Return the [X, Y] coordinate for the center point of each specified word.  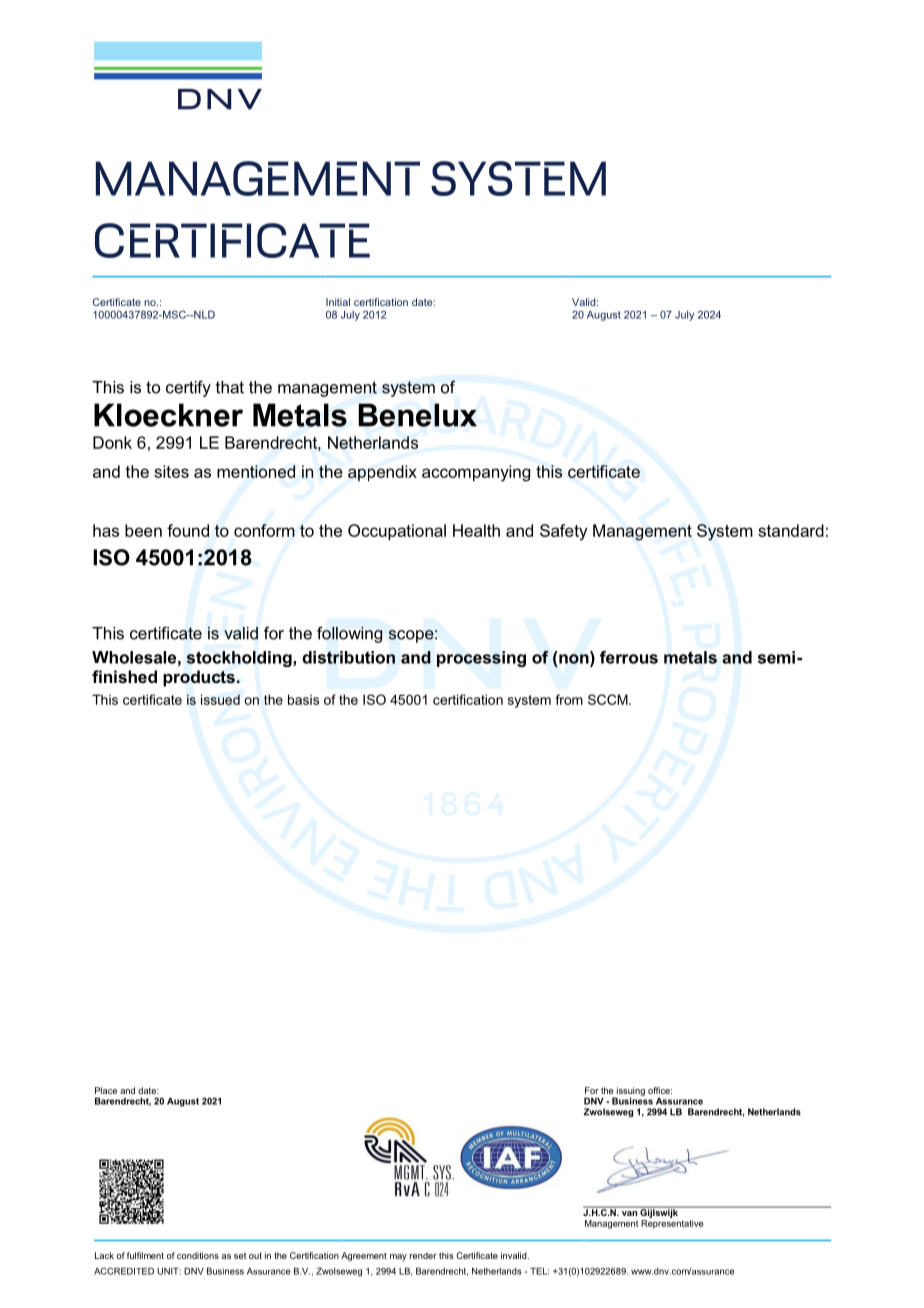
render [423, 1255]
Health [476, 530]
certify [188, 388]
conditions [198, 1255]
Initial [338, 302]
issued [220, 699]
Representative [672, 1224]
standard [791, 530]
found [188, 530]
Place [106, 1090]
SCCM [609, 699]
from [569, 699]
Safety [564, 532]
